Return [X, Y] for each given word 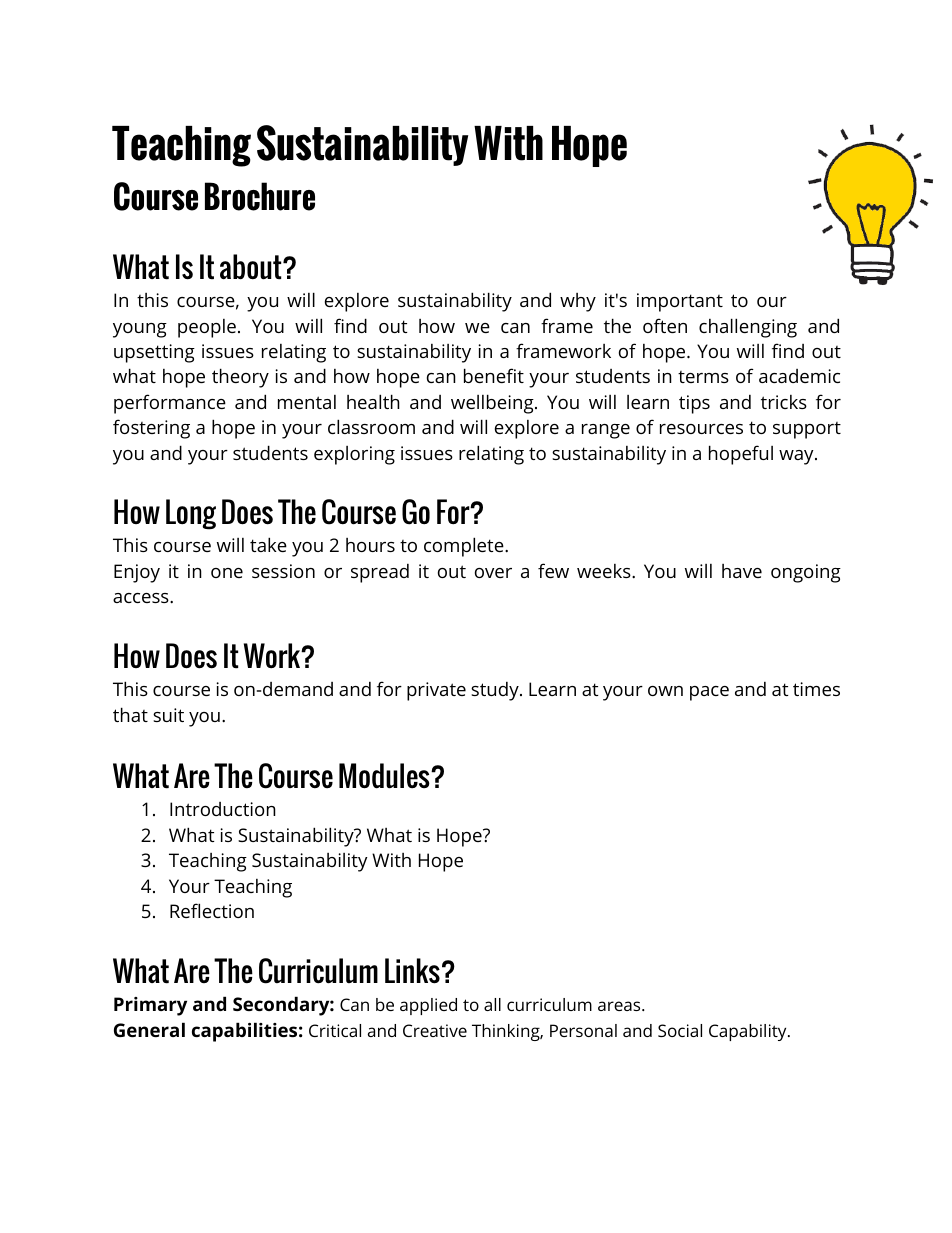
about [252, 267]
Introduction [223, 809]
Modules [385, 776]
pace [709, 693]
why [578, 302]
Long [191, 514]
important [680, 302]
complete [465, 547]
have [742, 571]
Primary [150, 1006]
